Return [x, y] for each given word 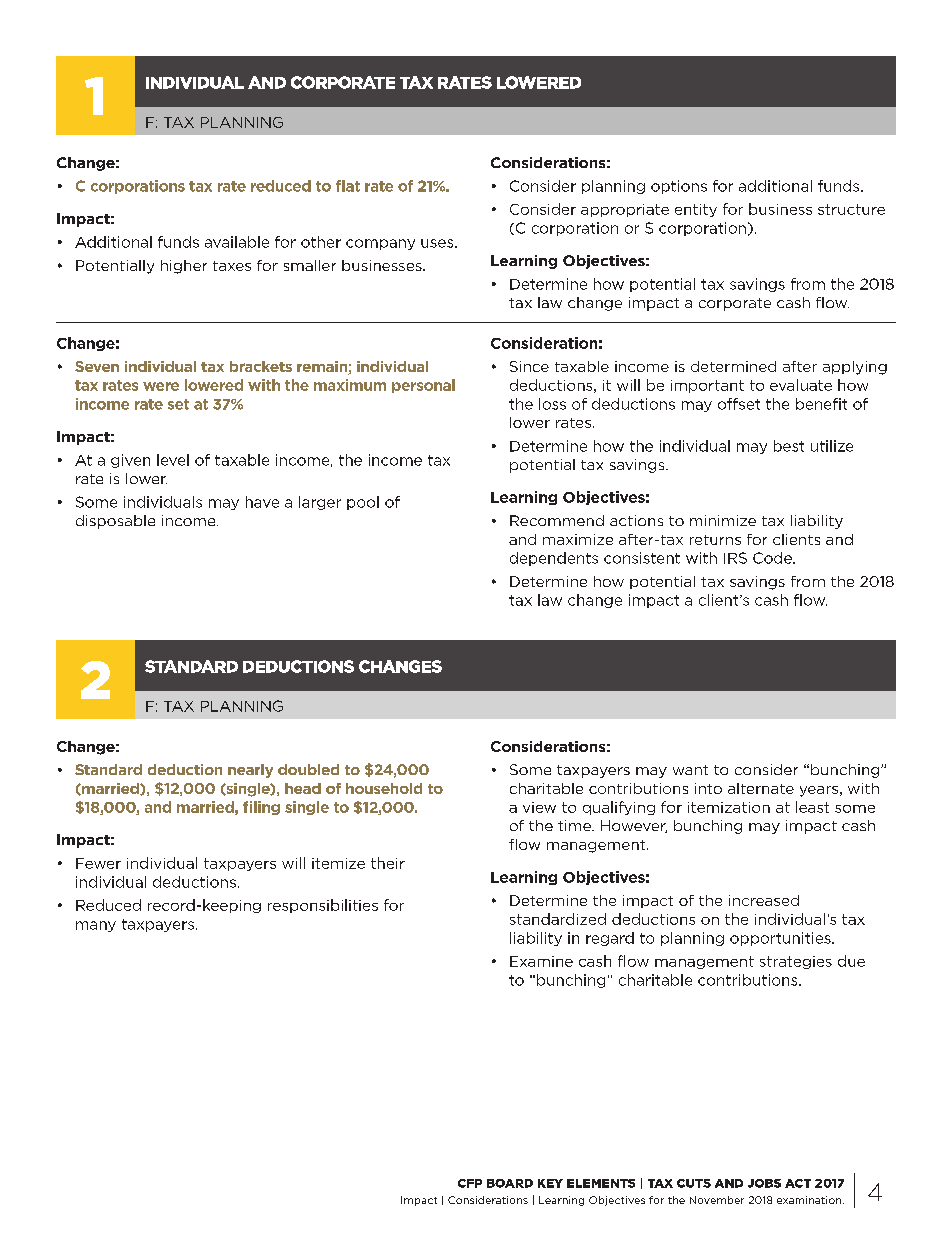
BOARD [510, 1183]
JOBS [764, 1183]
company [380, 244]
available [237, 242]
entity [696, 210]
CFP [470, 1183]
